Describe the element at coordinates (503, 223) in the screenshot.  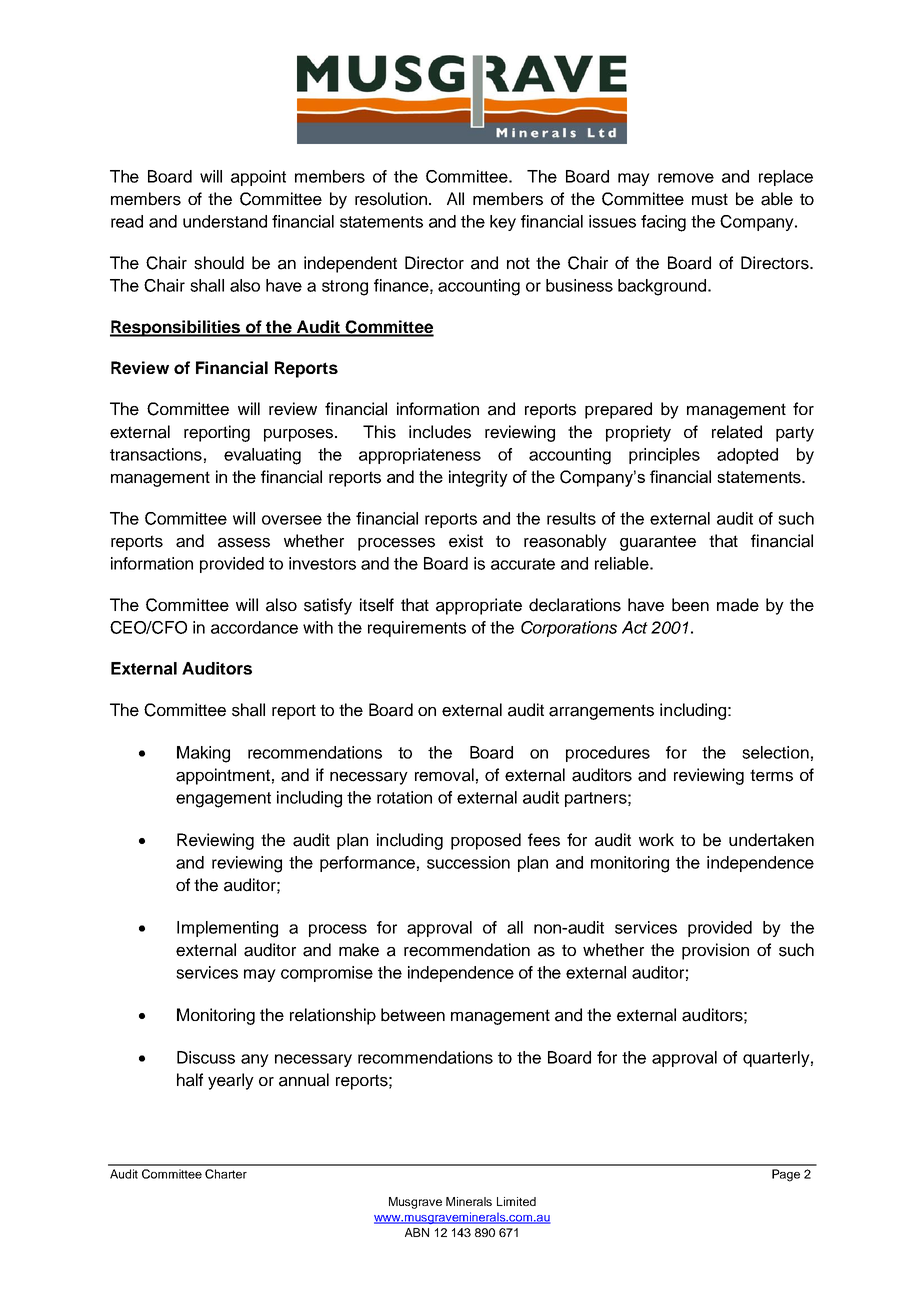
I see `key` at that location.
